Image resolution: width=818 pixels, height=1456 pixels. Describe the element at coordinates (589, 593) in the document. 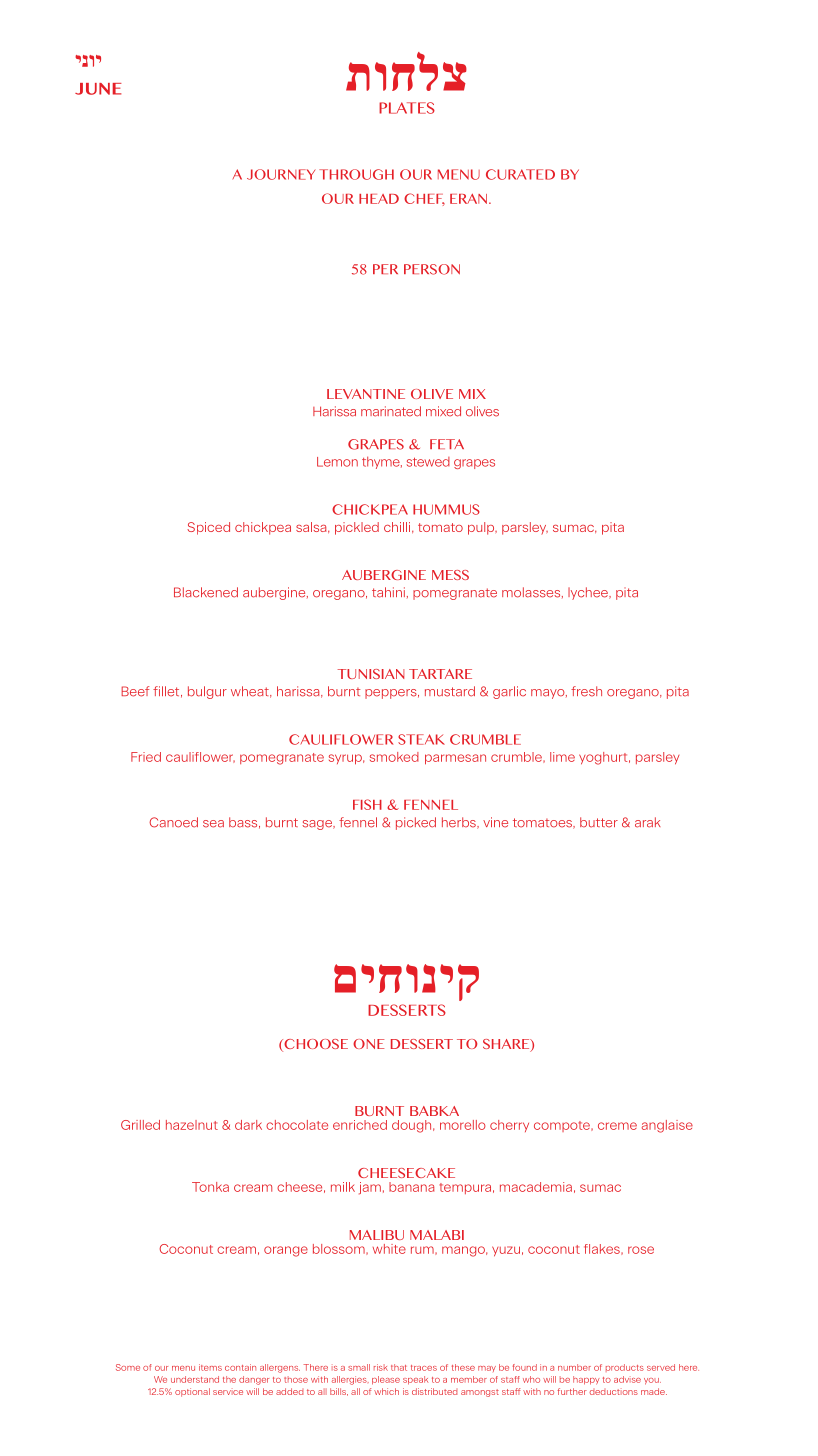

I see `lychee` at that location.
